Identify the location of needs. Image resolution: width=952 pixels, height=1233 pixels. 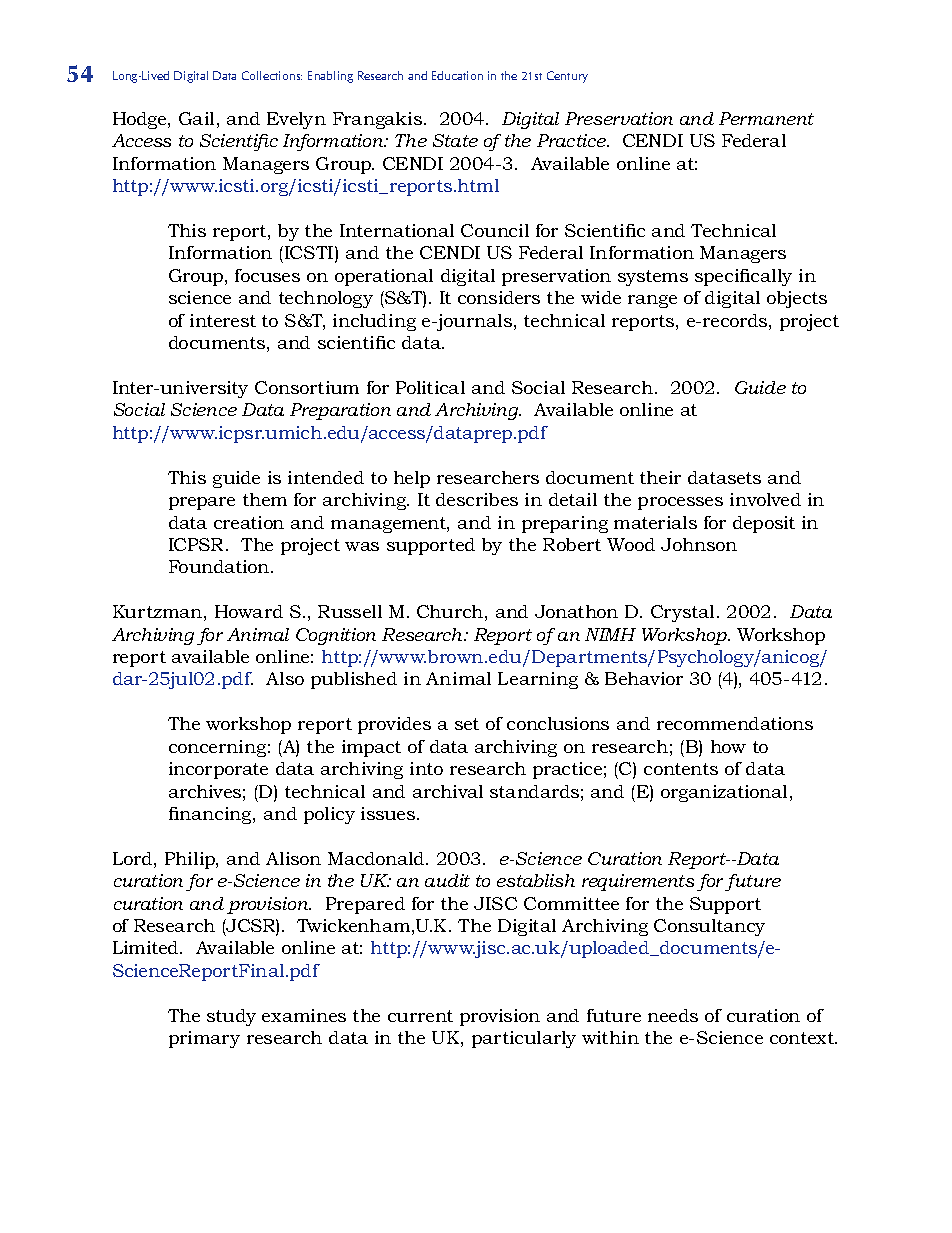
(673, 1015).
